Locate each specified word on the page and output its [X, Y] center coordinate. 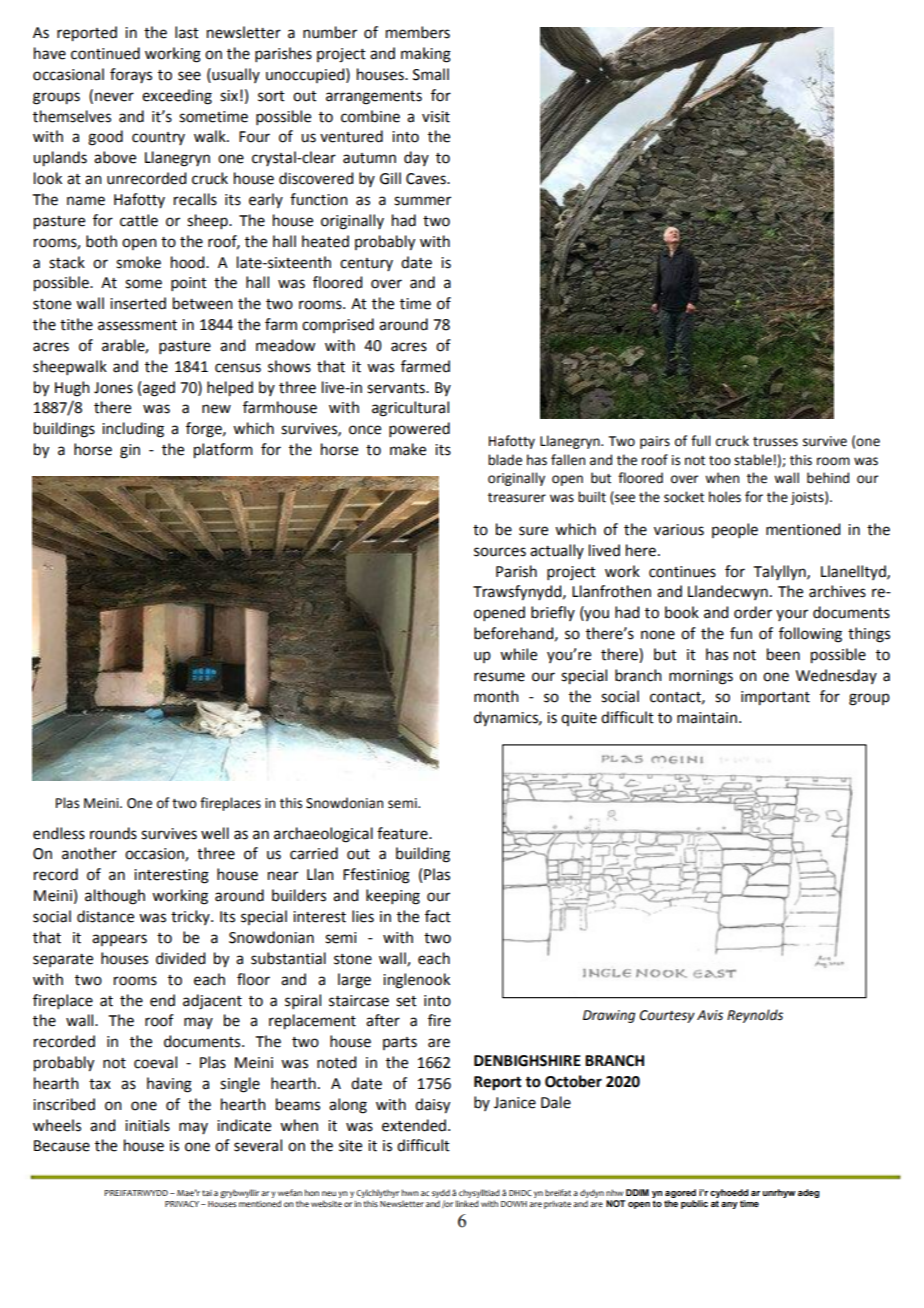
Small [431, 74]
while [518, 654]
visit [436, 117]
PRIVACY [183, 1204]
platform [223, 451]
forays [131, 75]
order [753, 612]
